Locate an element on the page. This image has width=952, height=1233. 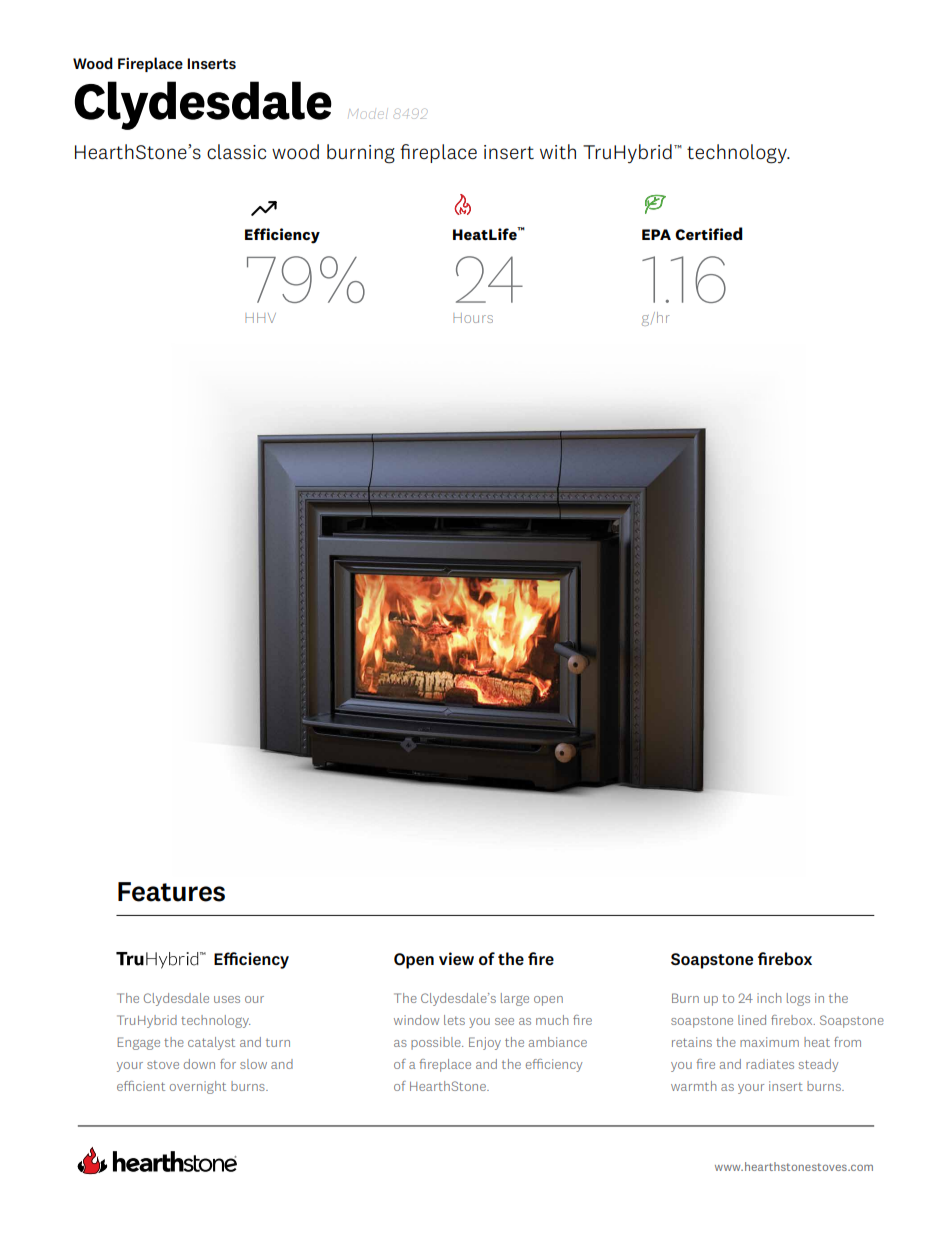
with is located at coordinates (558, 151).
